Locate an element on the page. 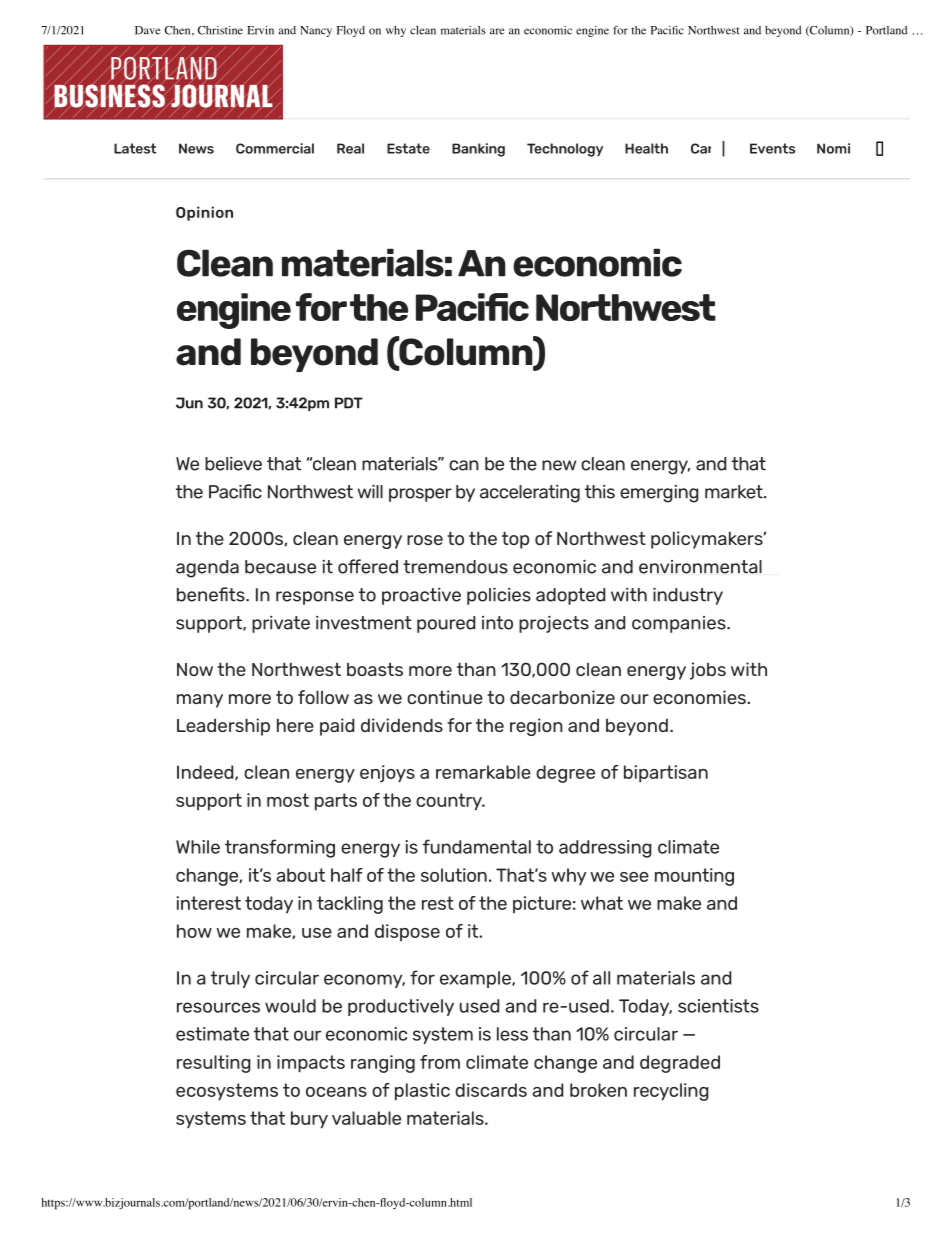 This image has width=952, height=1233. tremendous is located at coordinates (455, 567).
